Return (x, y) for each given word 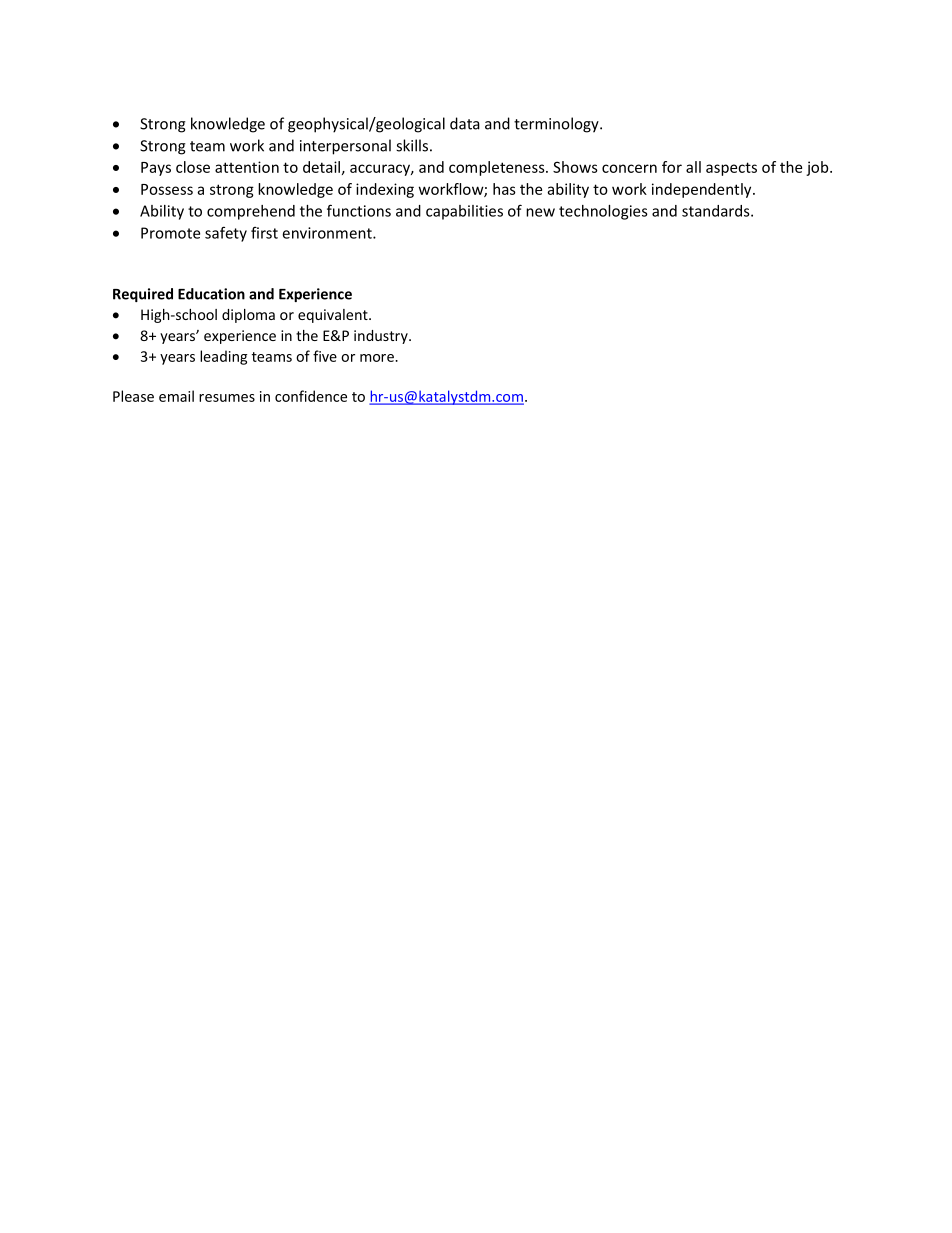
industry (382, 337)
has (504, 189)
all (693, 167)
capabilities (464, 212)
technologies (603, 212)
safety (226, 234)
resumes (227, 398)
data (465, 123)
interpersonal (345, 147)
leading (223, 357)
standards (717, 211)
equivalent (334, 316)
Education (211, 294)
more (378, 358)
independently (703, 190)
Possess (167, 189)
